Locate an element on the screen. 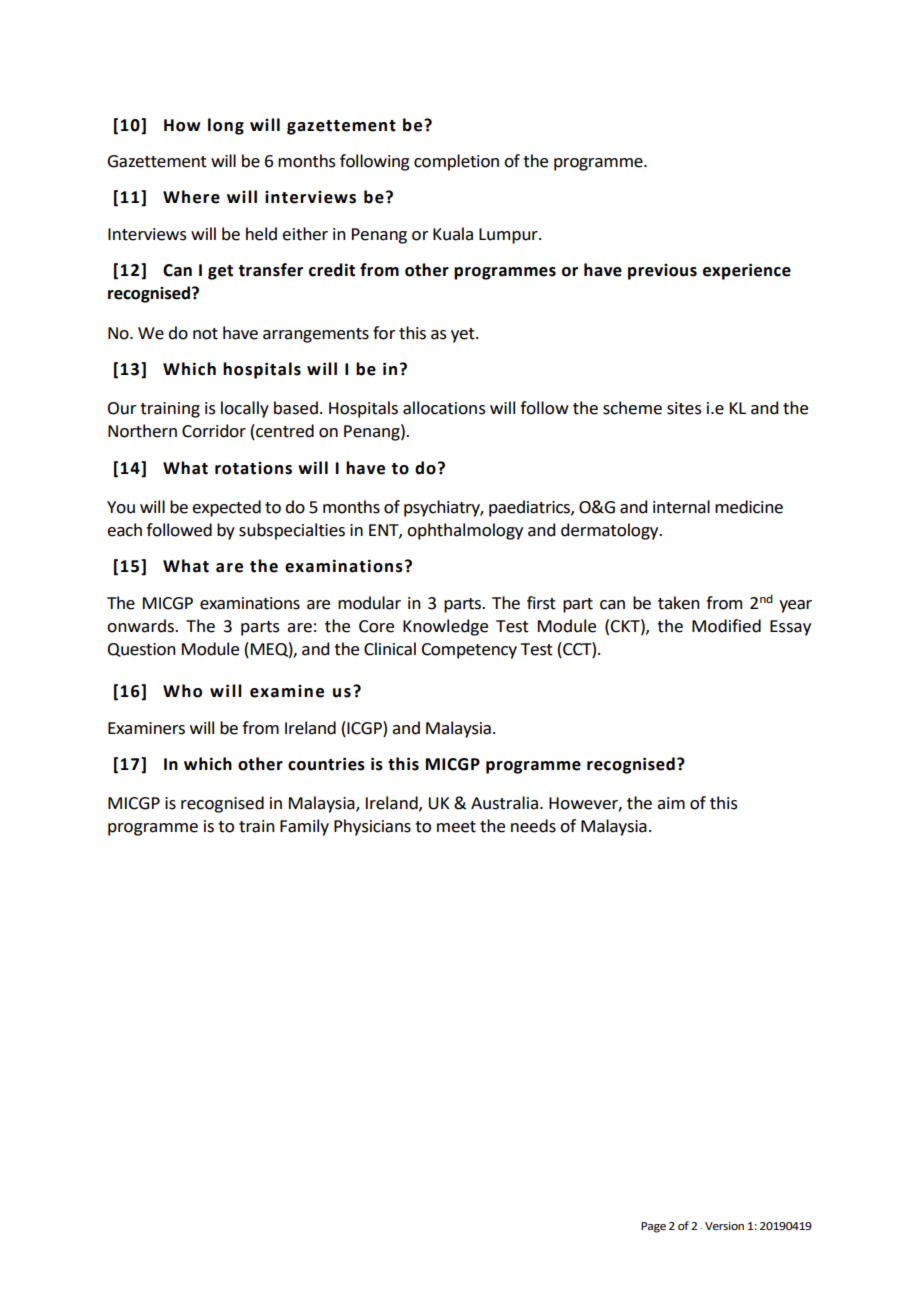 This screenshot has width=924, height=1308. aim is located at coordinates (671, 803).
